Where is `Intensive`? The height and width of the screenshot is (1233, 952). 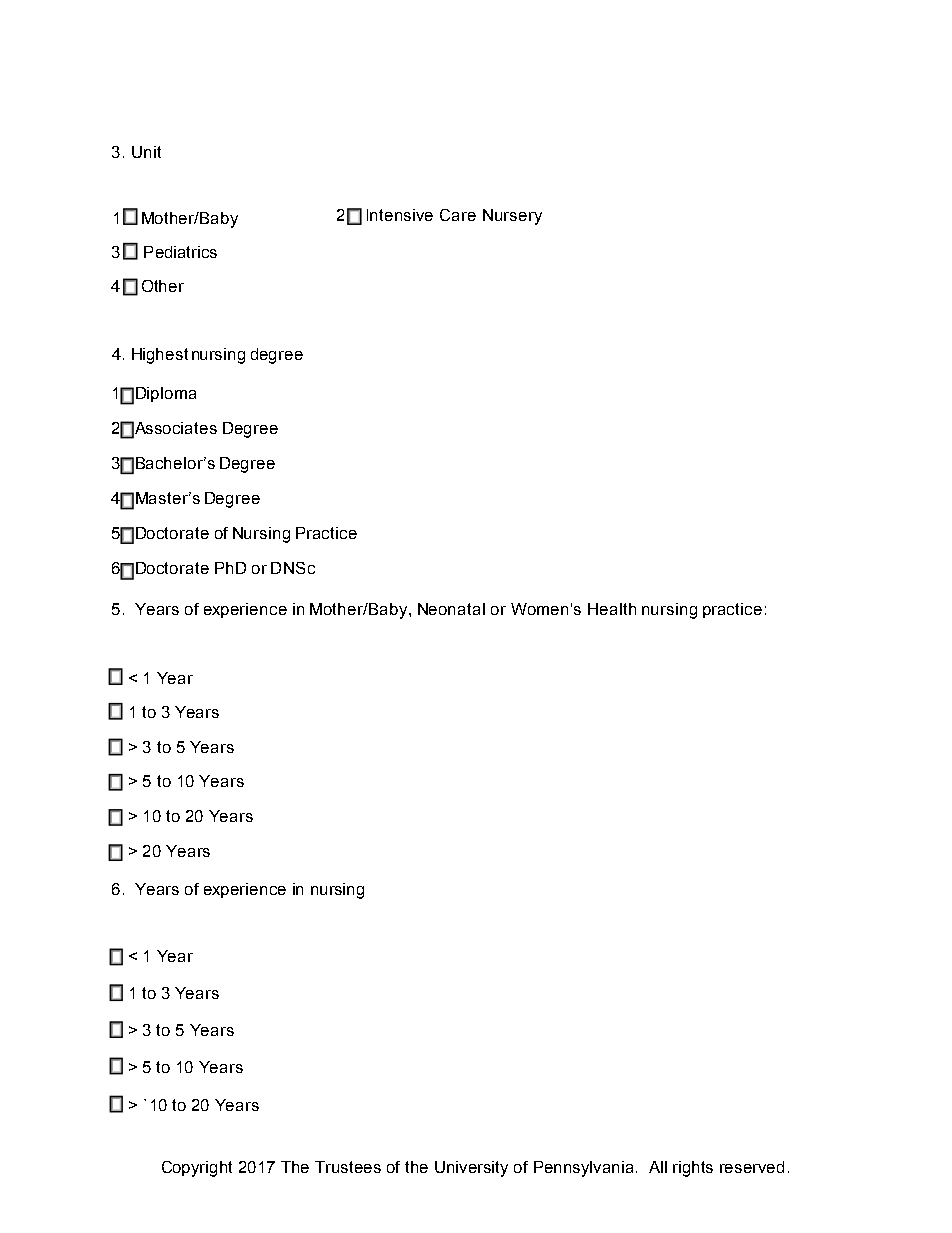
Intensive is located at coordinates (400, 215).
